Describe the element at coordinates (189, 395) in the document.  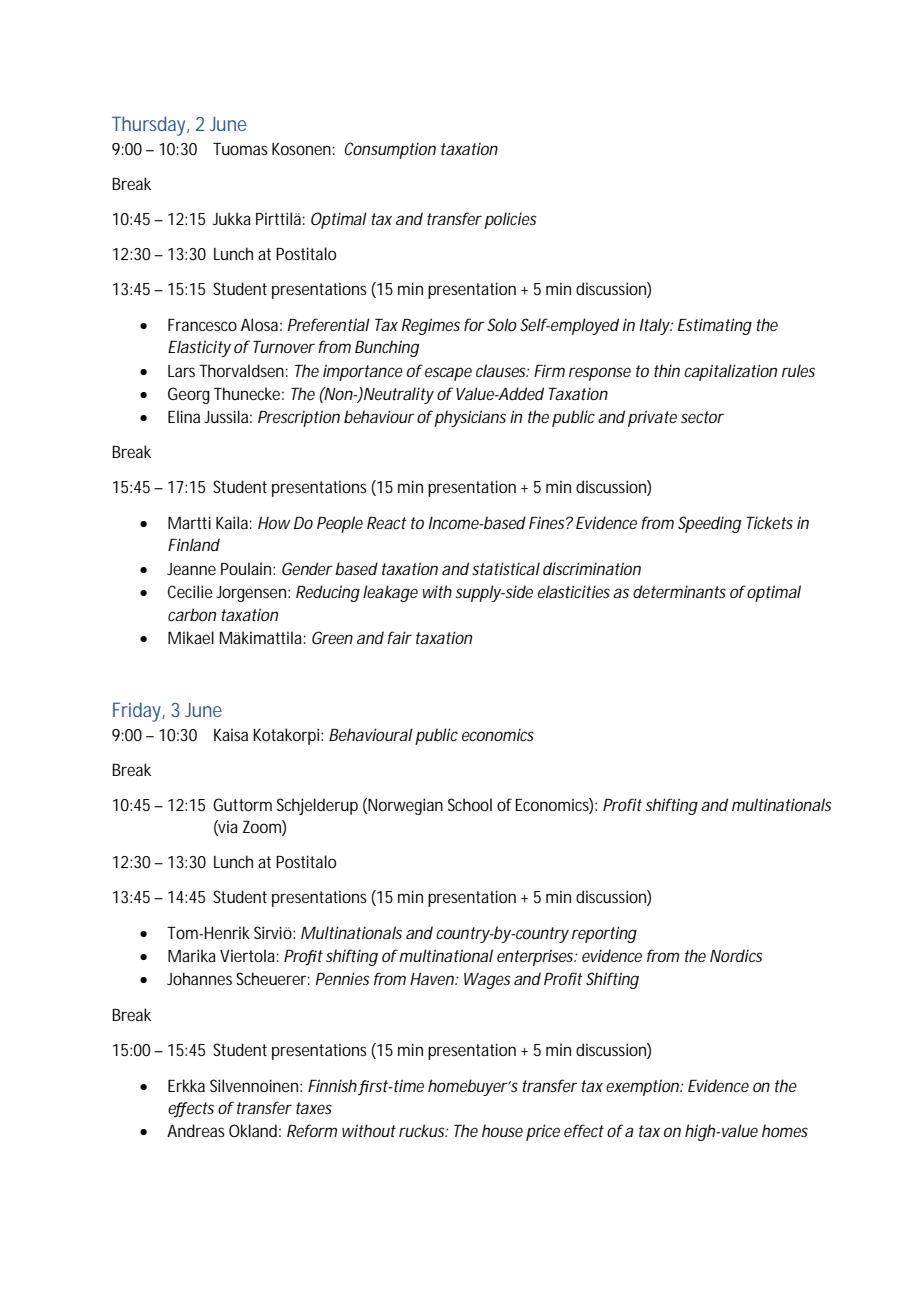
I see `Georg` at that location.
